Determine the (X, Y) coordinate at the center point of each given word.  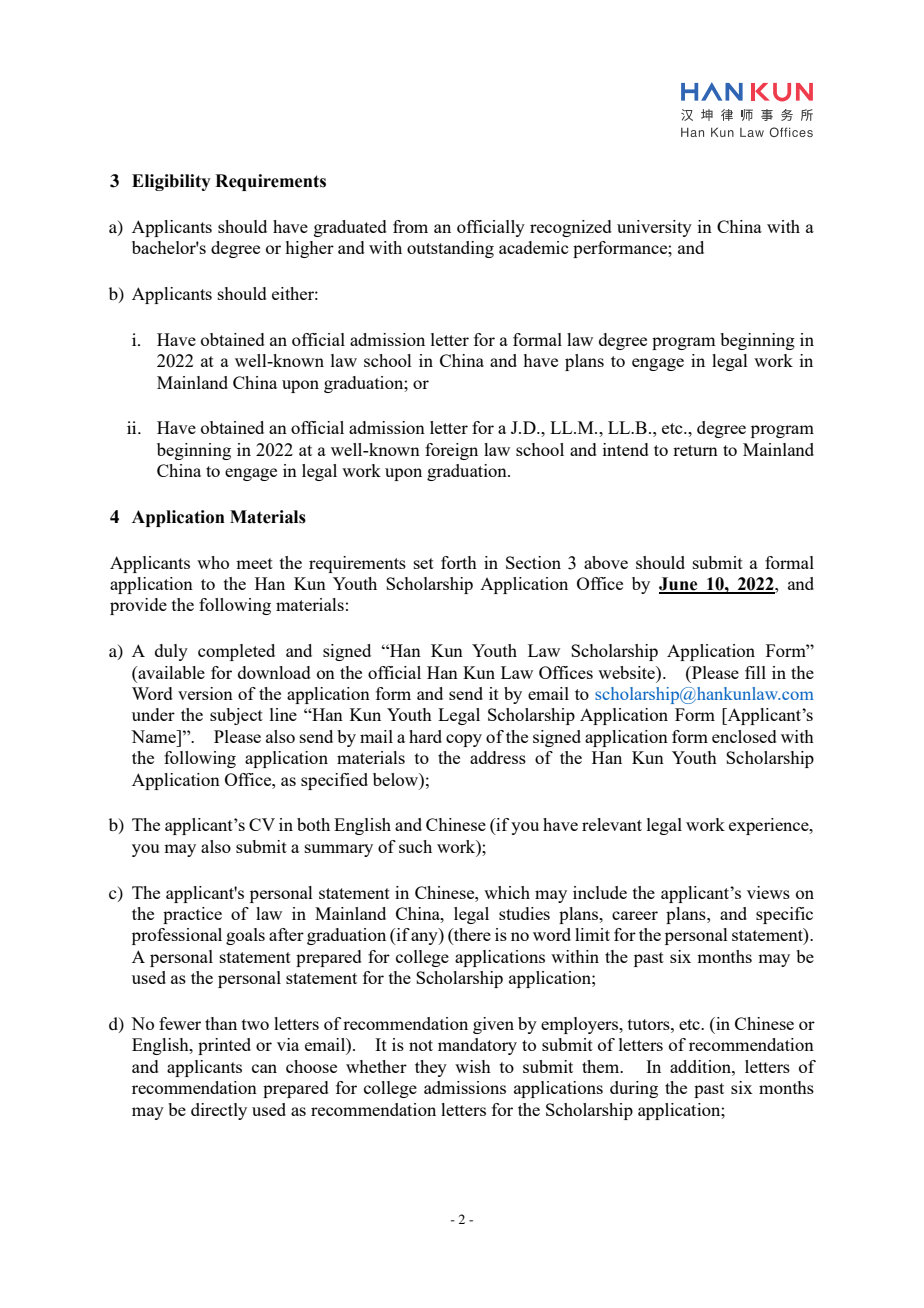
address (498, 757)
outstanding (450, 249)
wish (473, 1066)
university (654, 228)
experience (770, 826)
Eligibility (171, 182)
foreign (451, 451)
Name (154, 736)
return (695, 450)
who (213, 562)
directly (219, 1111)
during (634, 1089)
